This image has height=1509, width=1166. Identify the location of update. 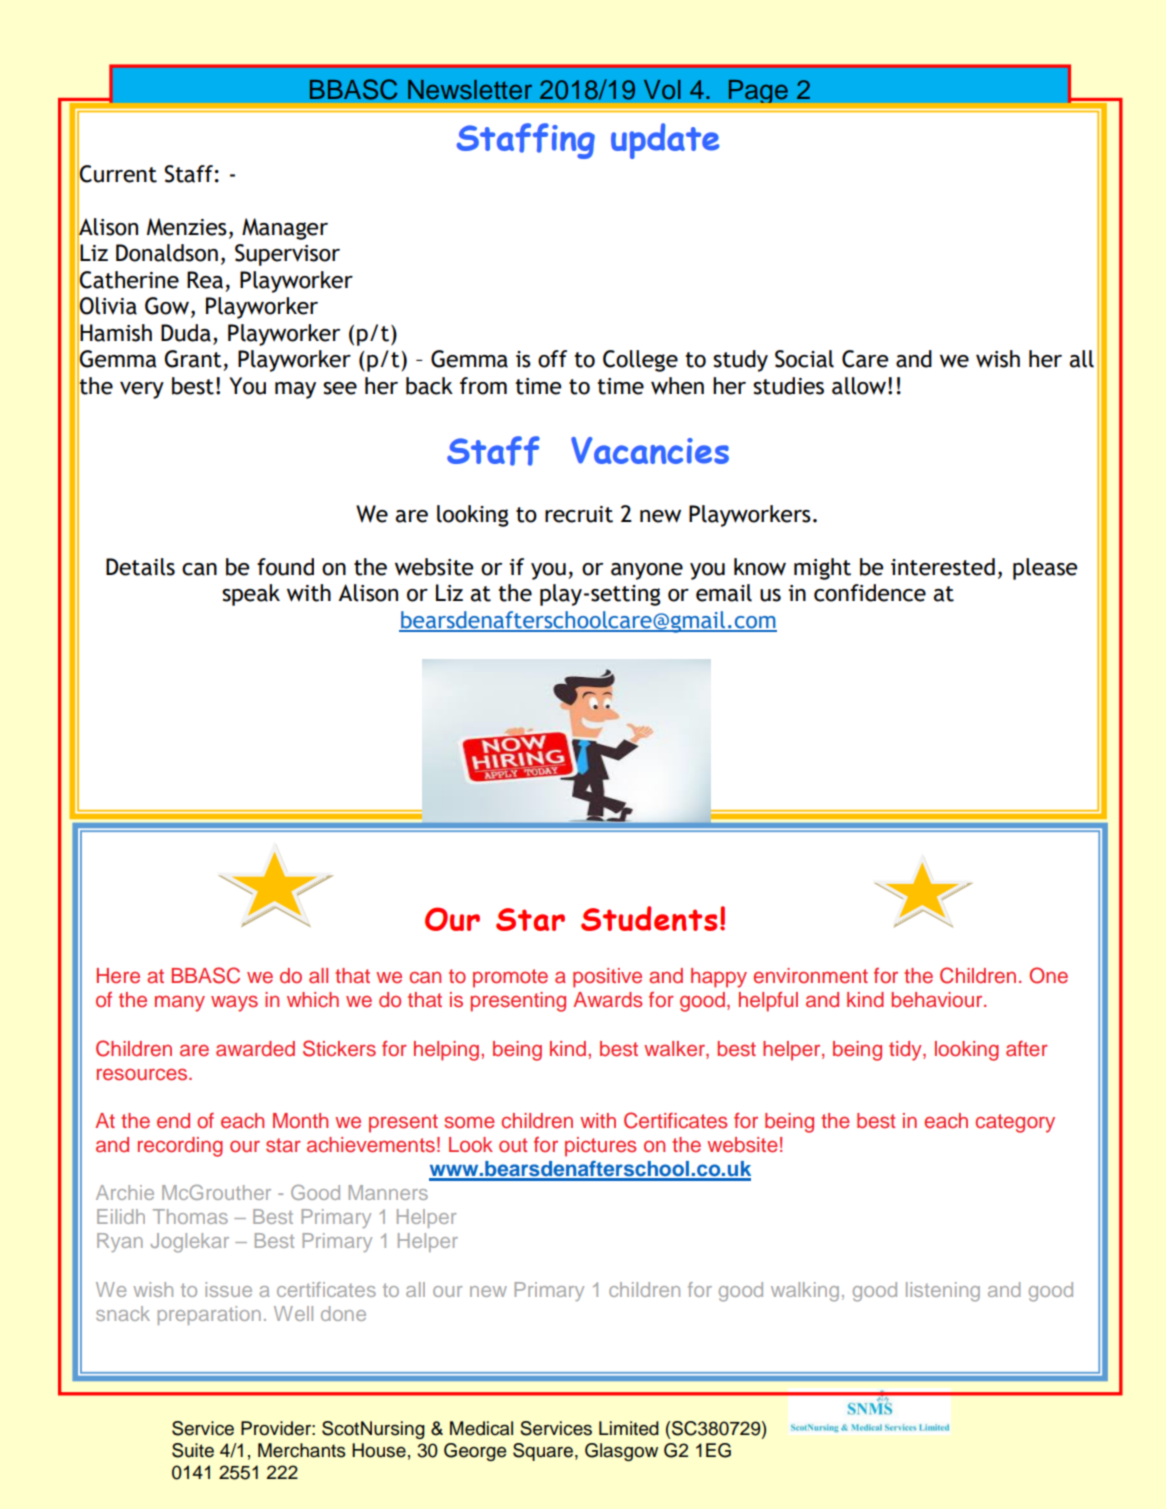
(665, 141).
